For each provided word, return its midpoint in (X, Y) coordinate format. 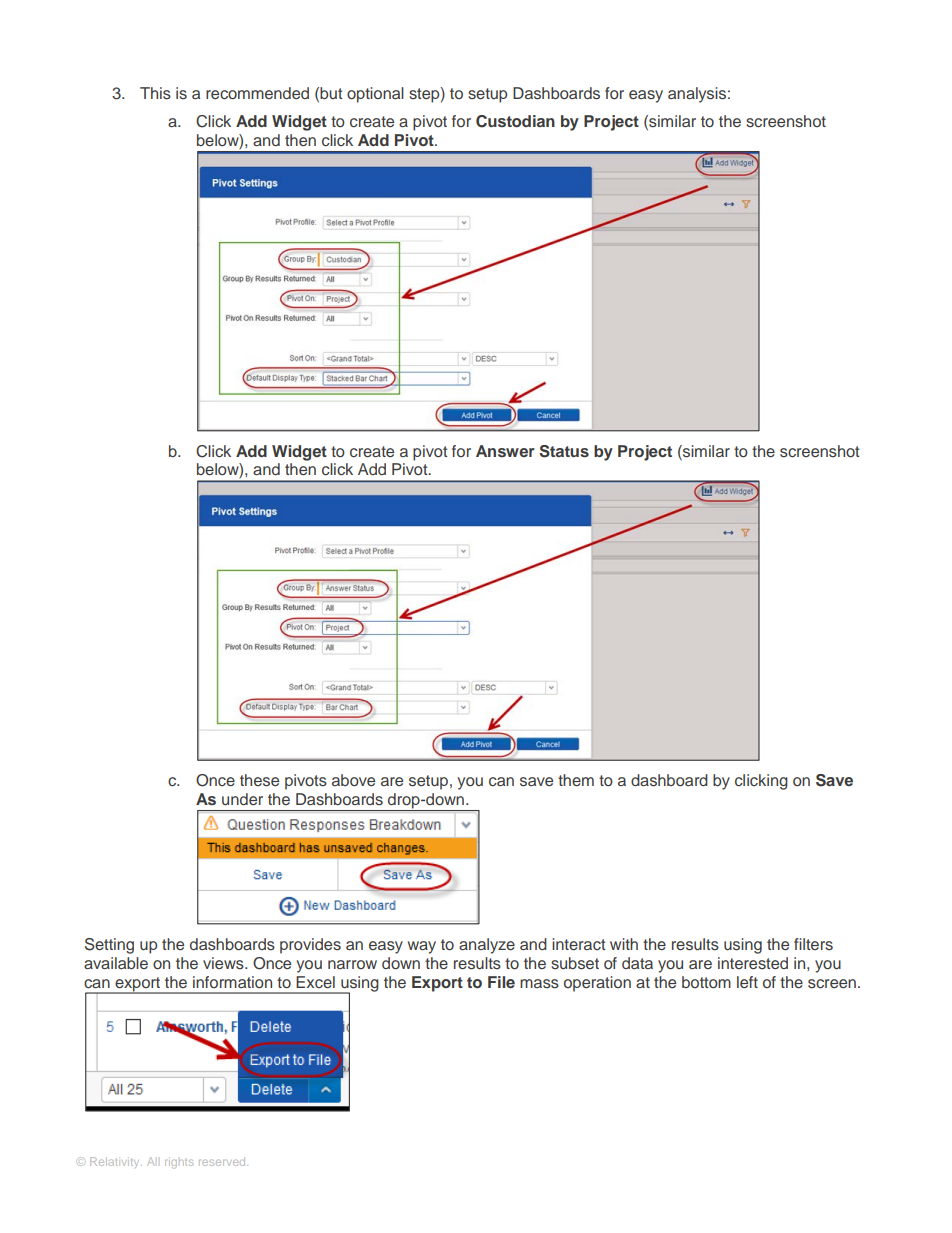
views (224, 963)
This (155, 93)
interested (753, 963)
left (747, 982)
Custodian (515, 121)
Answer (505, 451)
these (259, 780)
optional (375, 95)
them (576, 780)
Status (564, 451)
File (501, 982)
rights (179, 1162)
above (353, 780)
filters (813, 944)
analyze (487, 946)
